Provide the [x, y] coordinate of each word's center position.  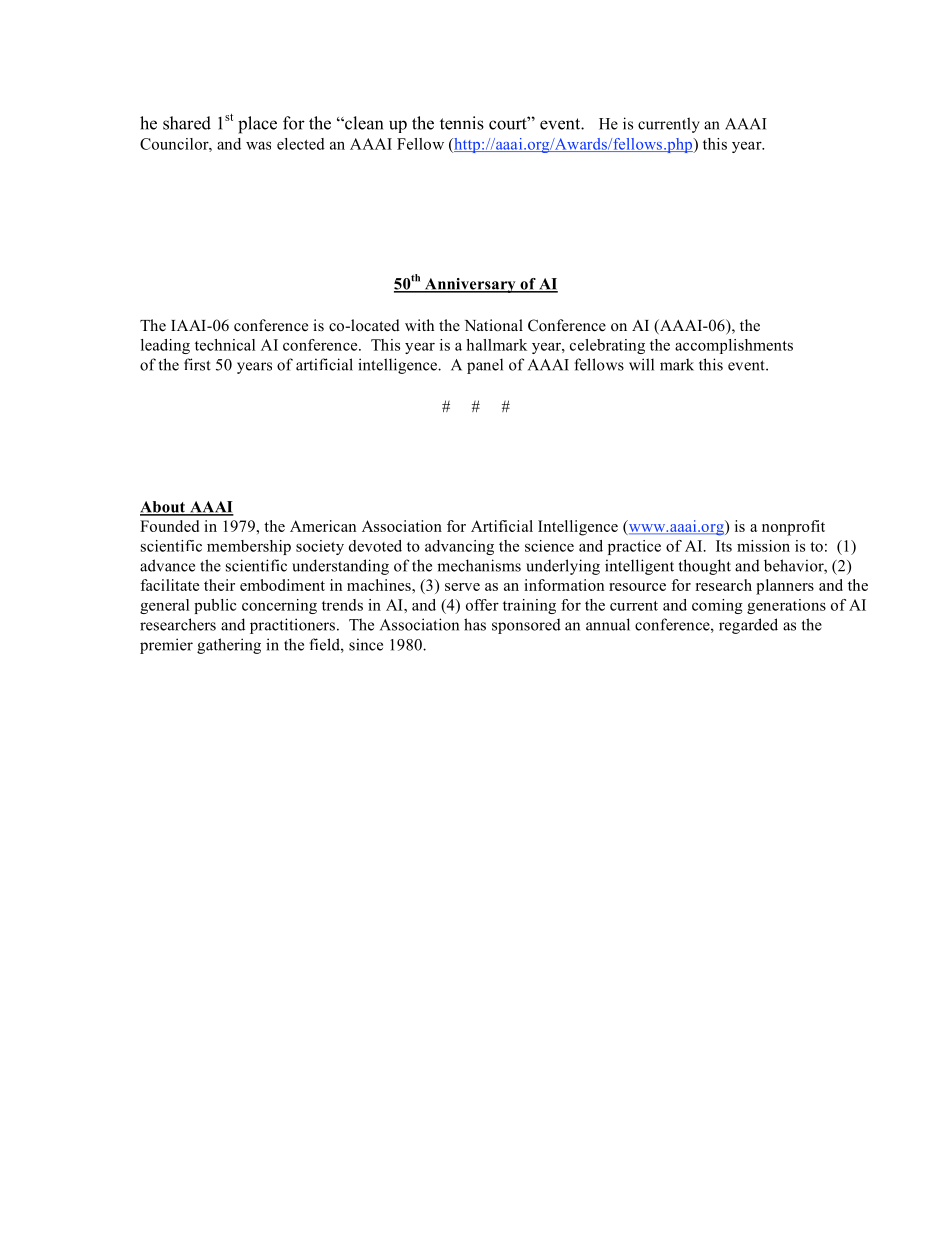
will [641, 364]
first [197, 364]
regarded [748, 626]
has [475, 624]
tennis [462, 123]
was [258, 145]
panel [485, 366]
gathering [229, 646]
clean [363, 123]
